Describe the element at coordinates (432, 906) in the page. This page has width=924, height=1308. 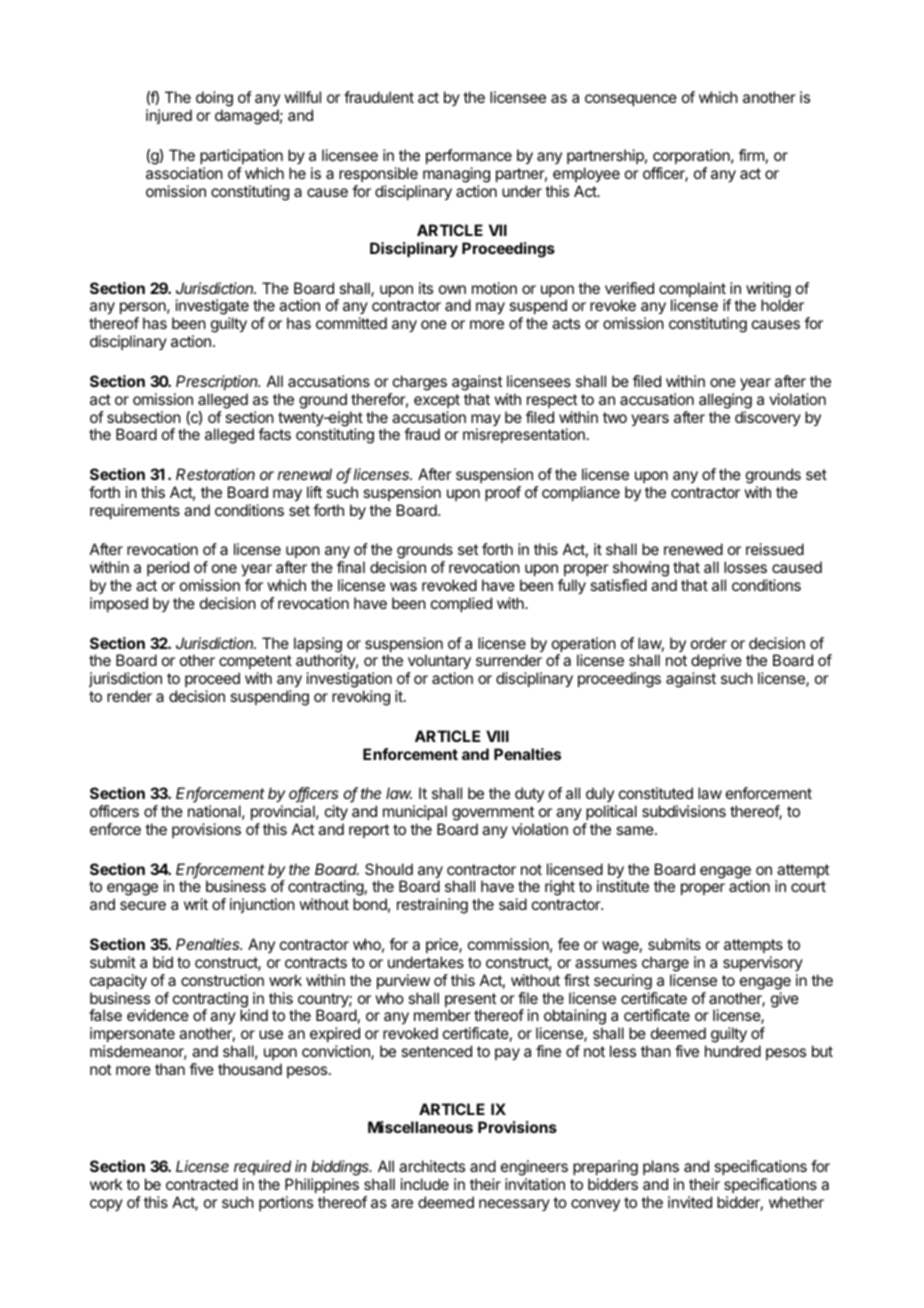
I see `restraining` at that location.
